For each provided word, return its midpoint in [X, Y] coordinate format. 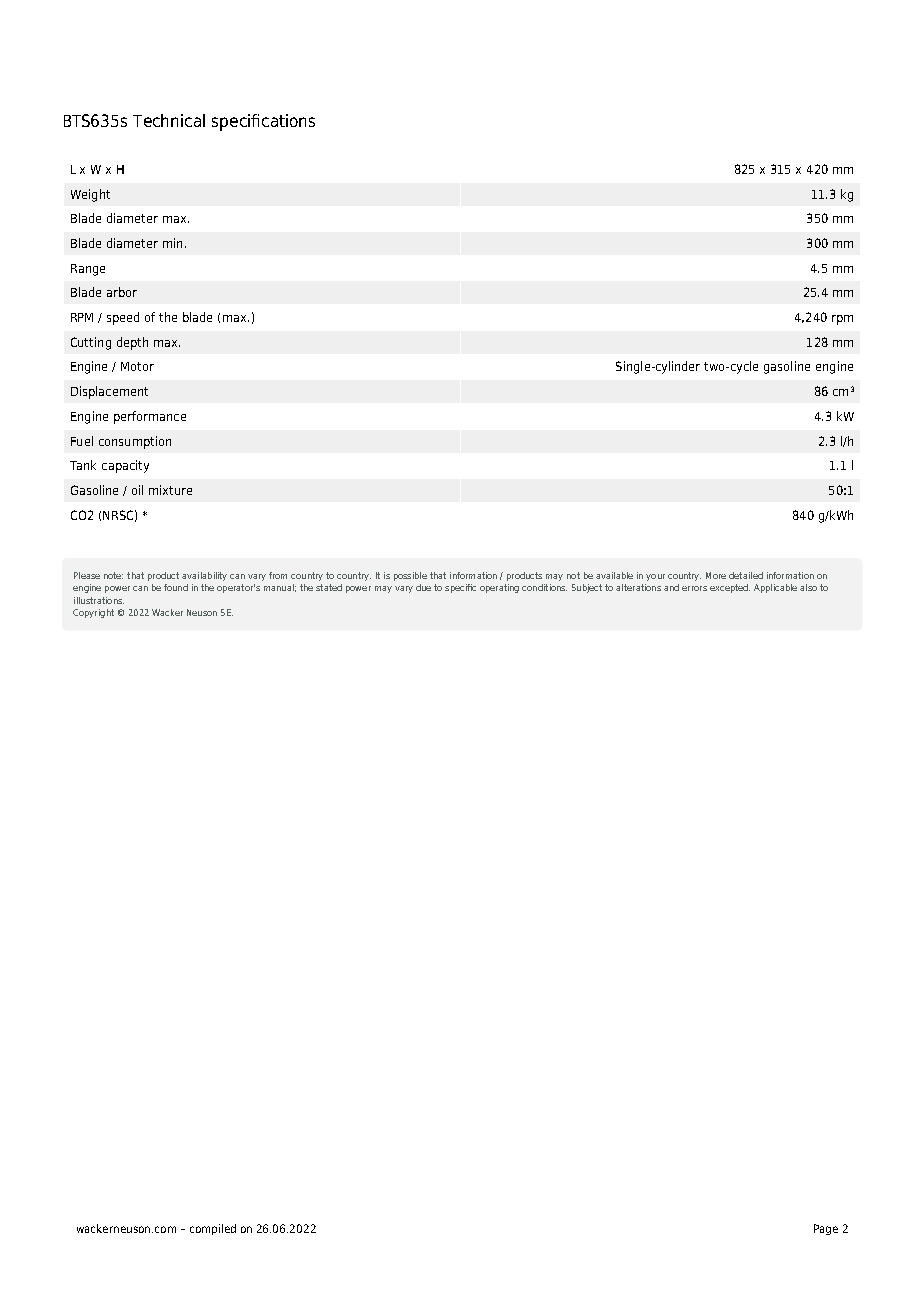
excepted [730, 588]
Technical [169, 120]
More [716, 575]
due [423, 587]
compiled [213, 1229]
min [172, 243]
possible [410, 576]
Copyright [93, 613]
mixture [170, 490]
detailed [746, 575]
